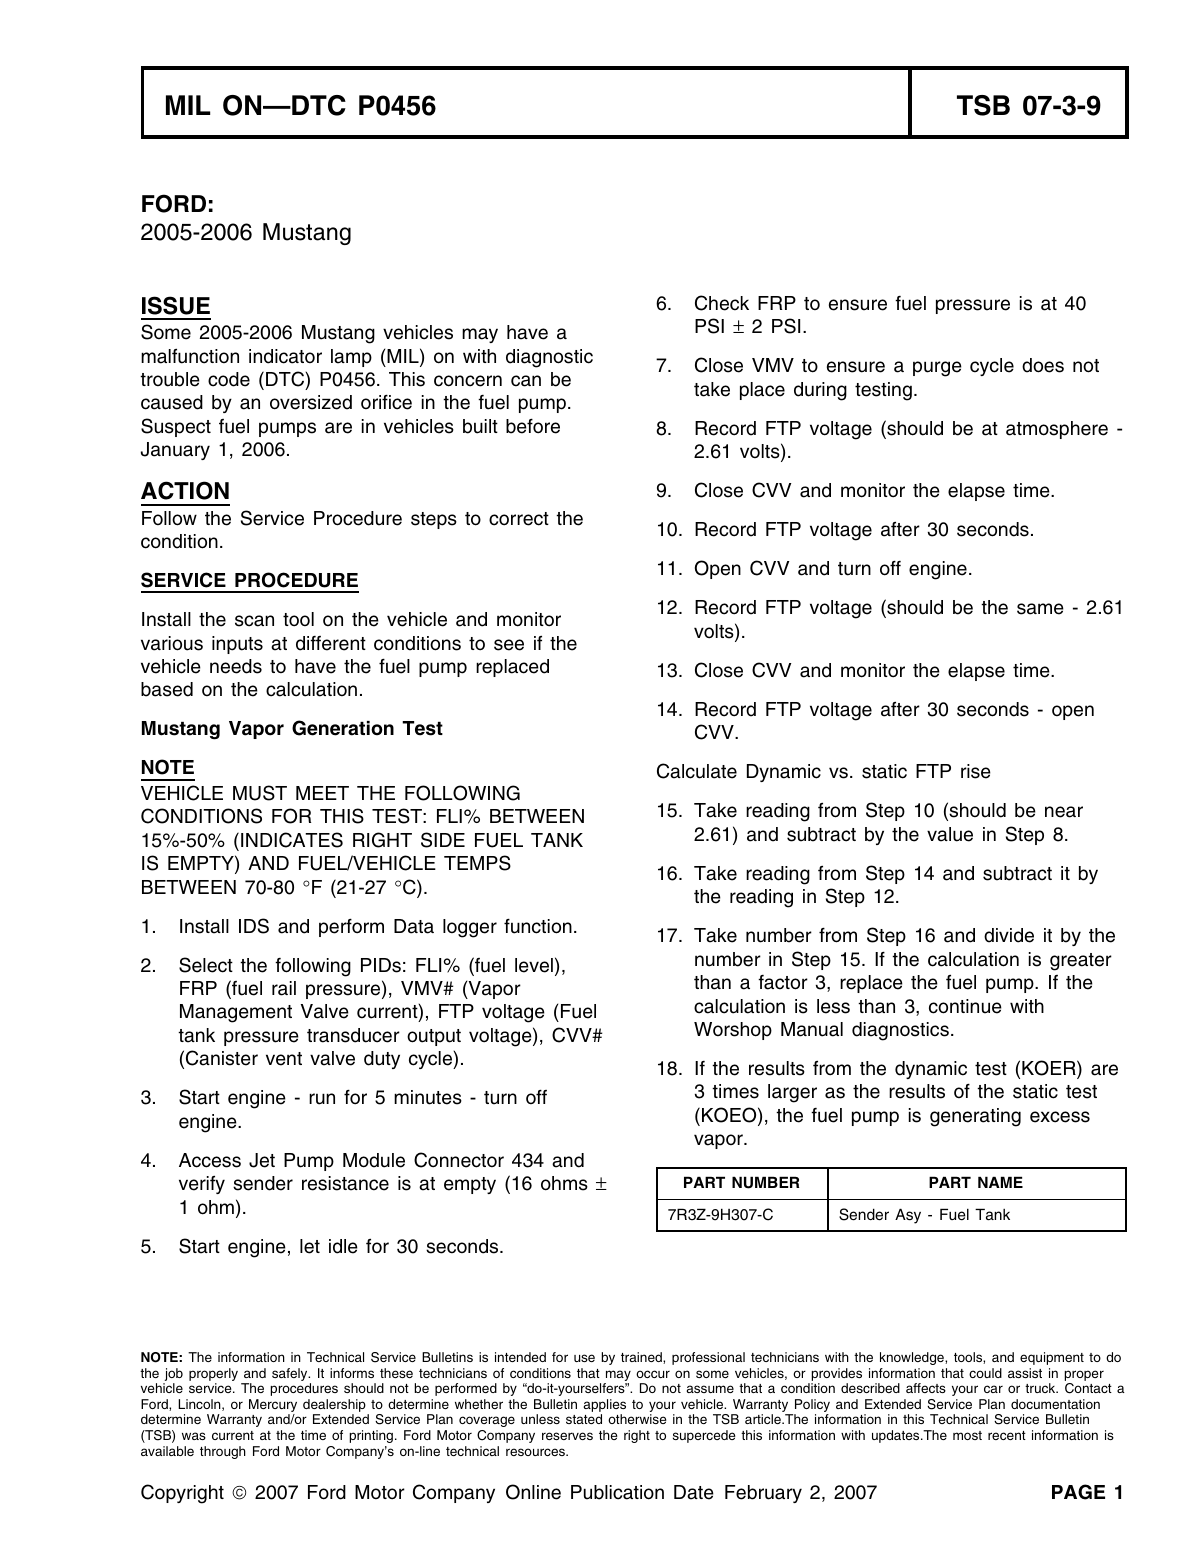 Image resolution: width=1195 pixels, height=1546 pixels. I want to click on Jet, so click(262, 1160).
